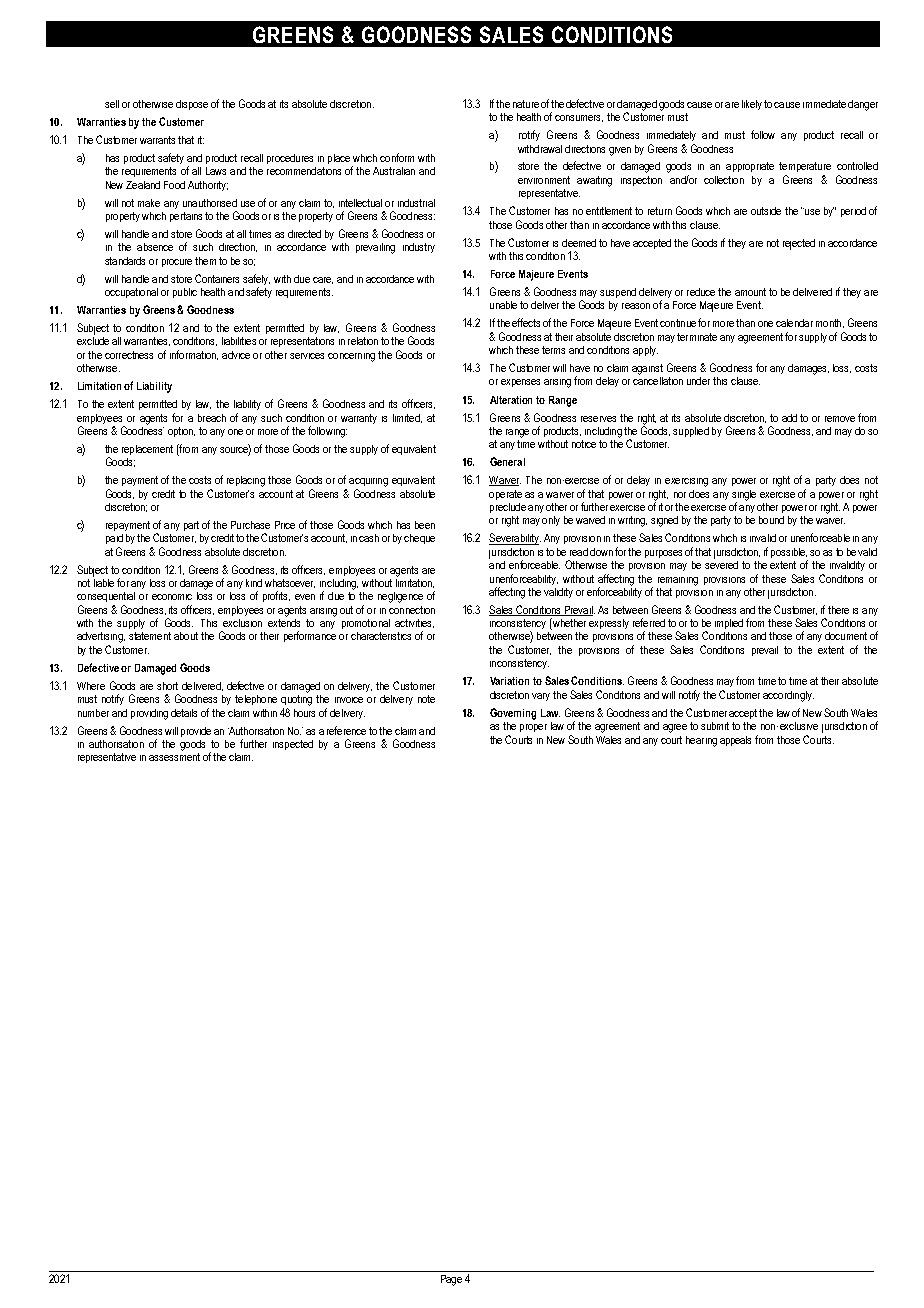 This image has height=1308, width=924. I want to click on assessment, so click(174, 757).
